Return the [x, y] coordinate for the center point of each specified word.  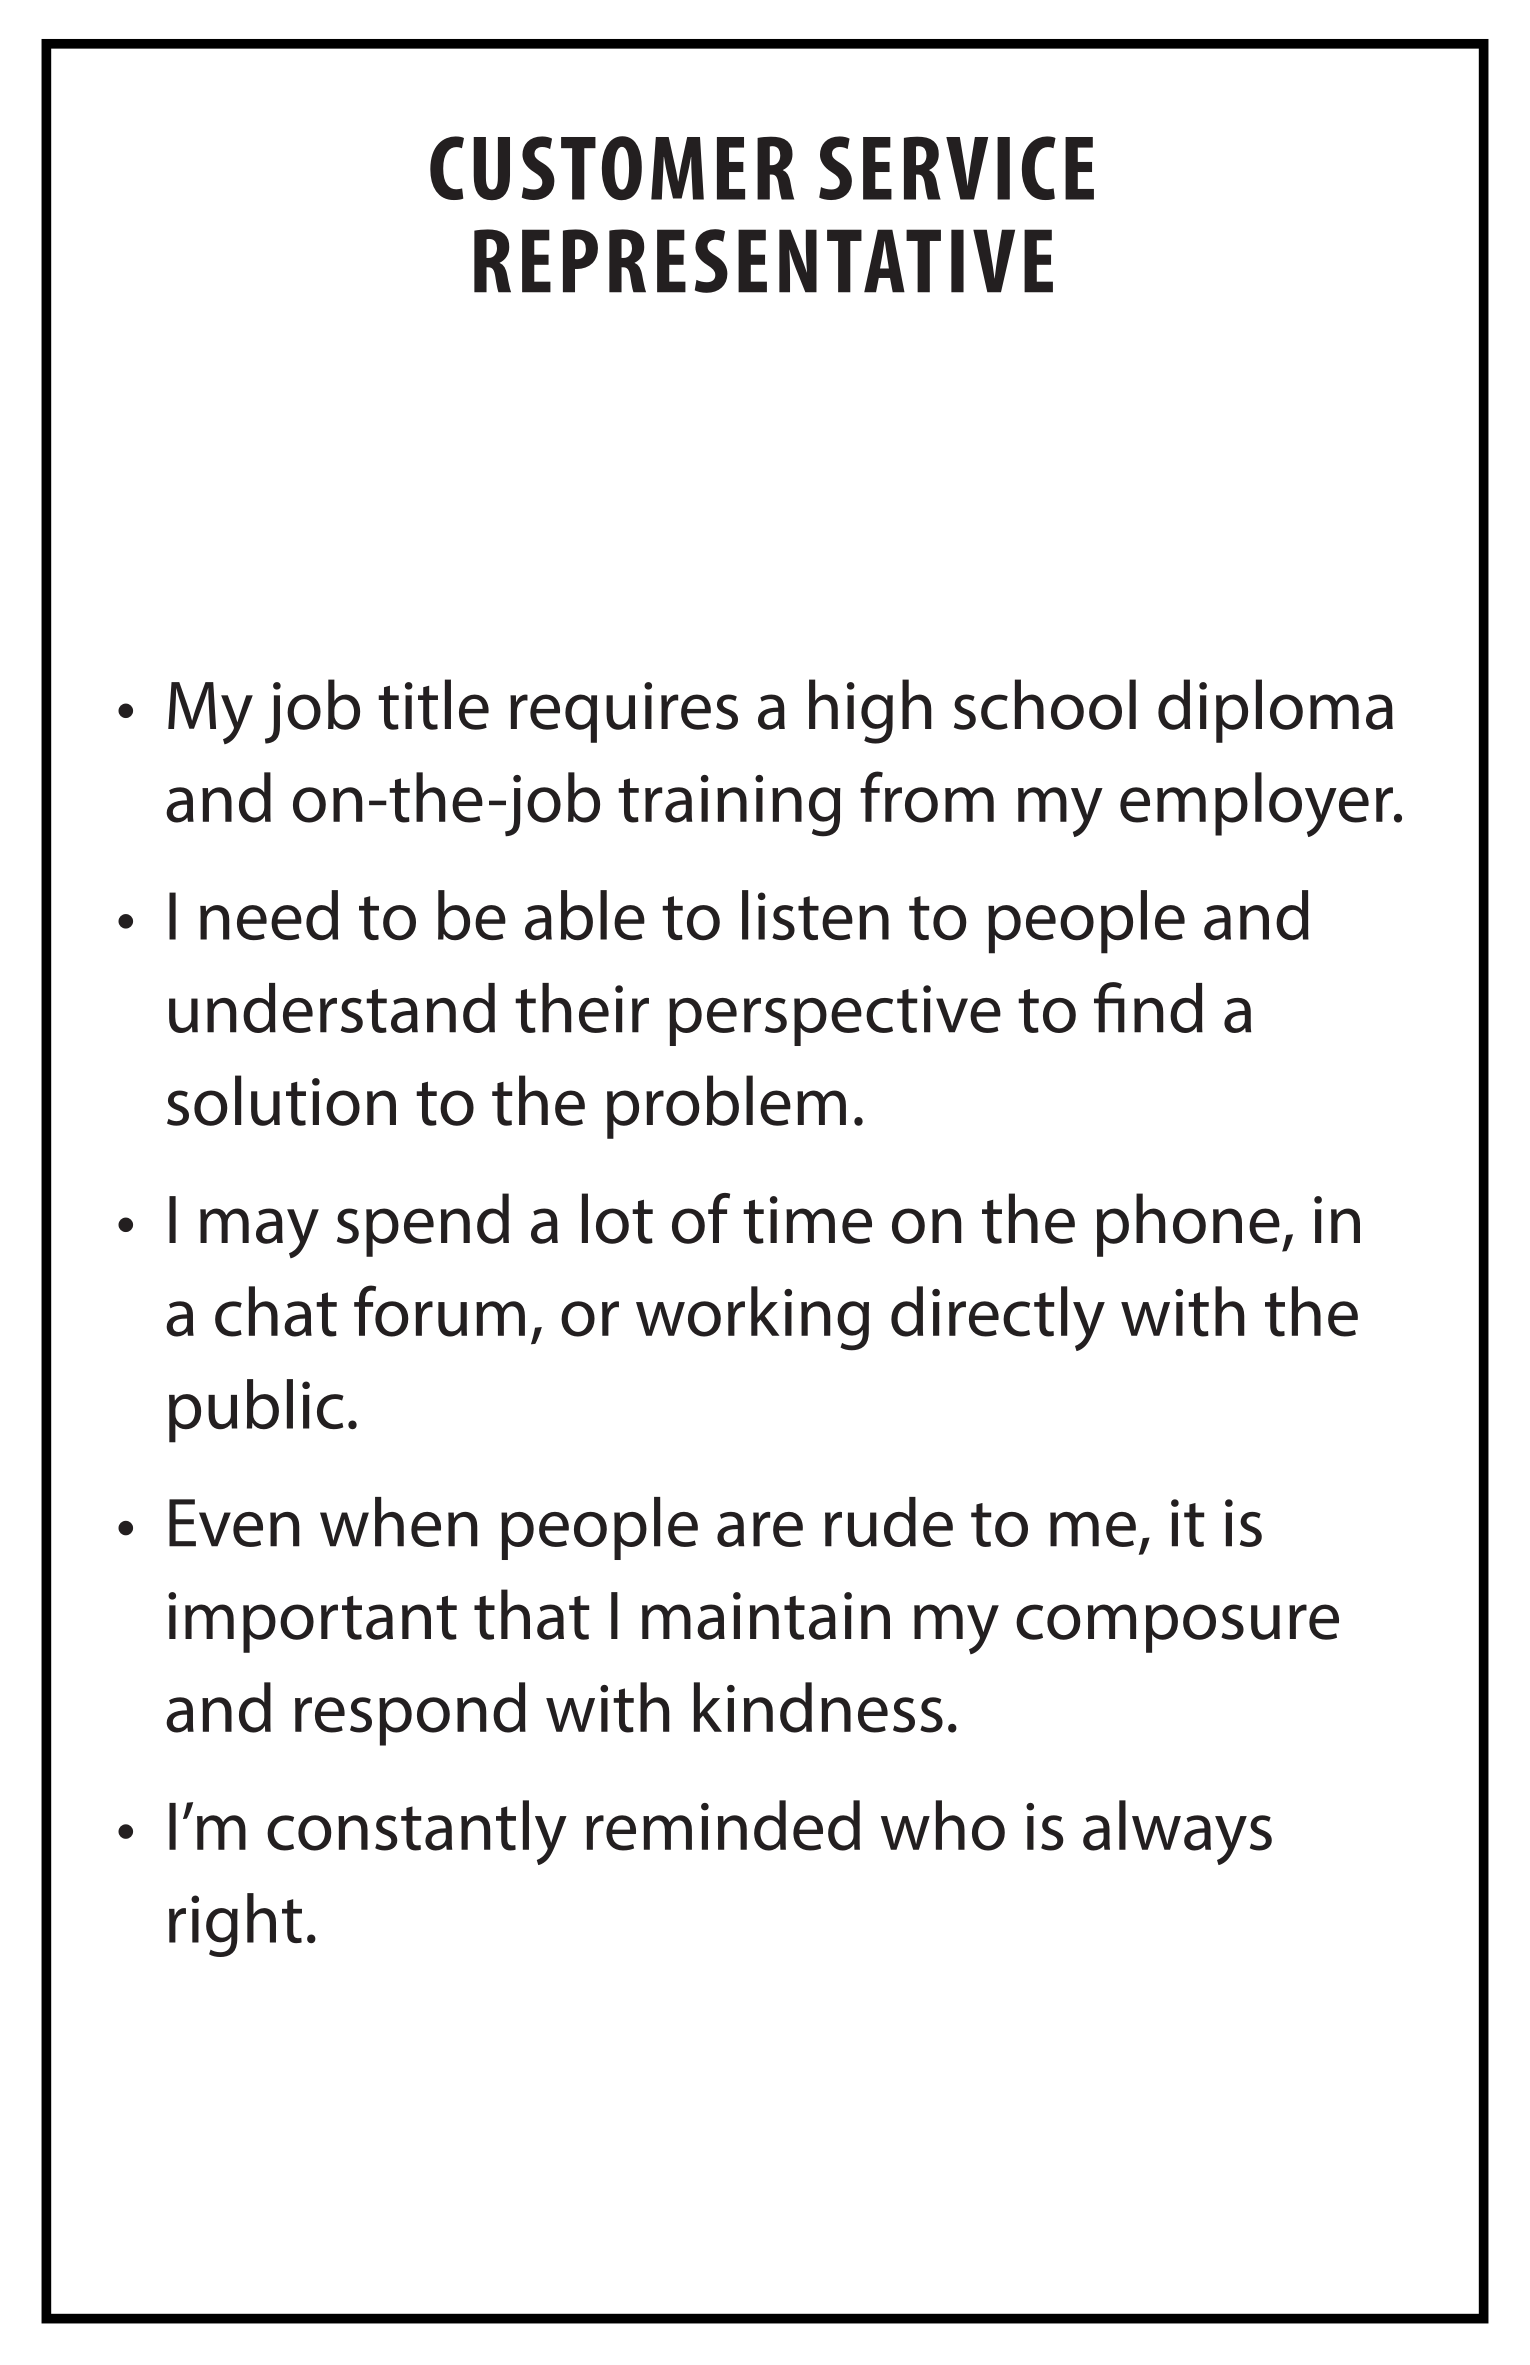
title [433, 704]
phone [1188, 1225]
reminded [723, 1825]
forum [439, 1311]
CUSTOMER [612, 168]
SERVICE [956, 168]
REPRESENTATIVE [763, 261]
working [752, 1318]
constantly [417, 1832]
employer [1257, 804]
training [729, 806]
